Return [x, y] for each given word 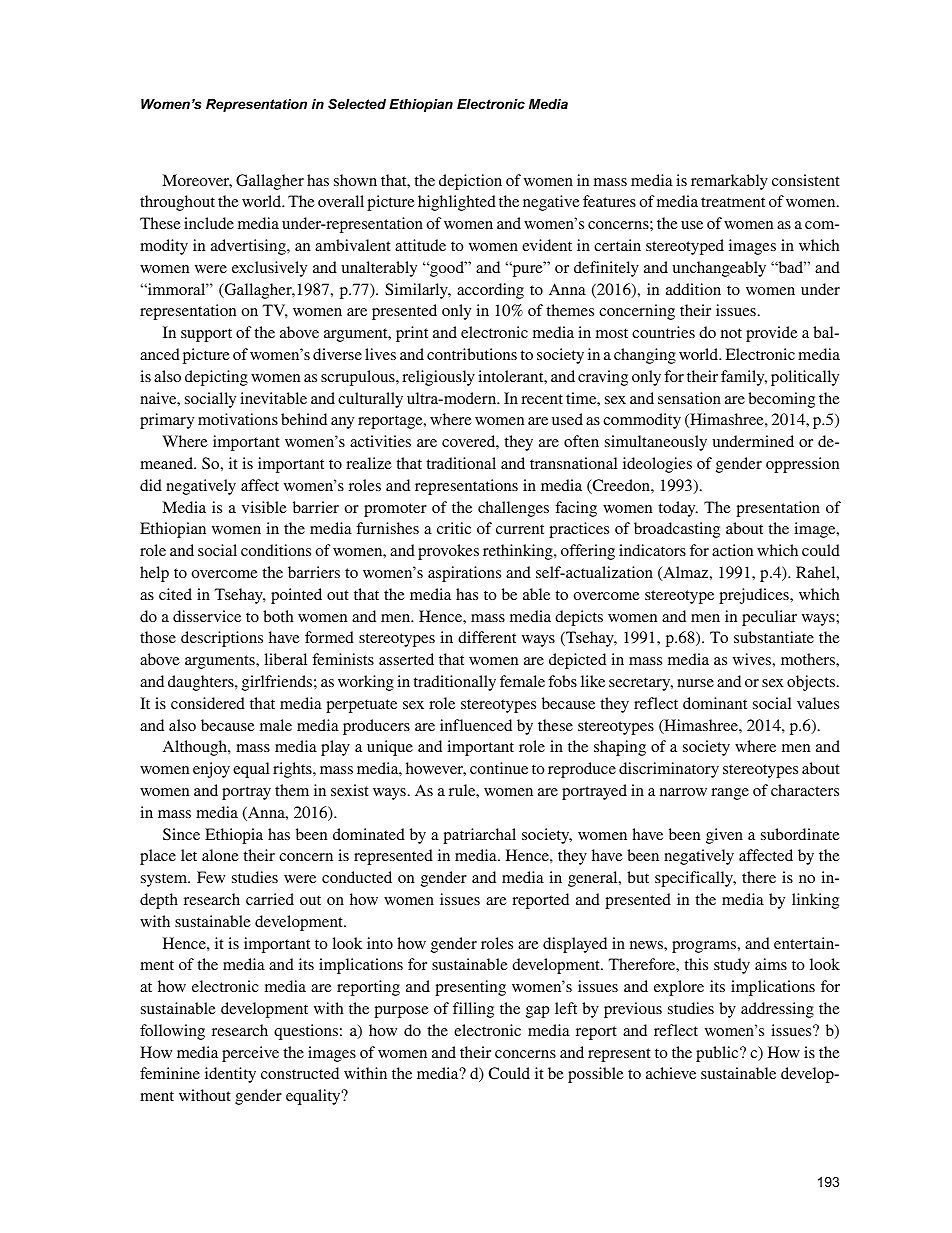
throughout [177, 203]
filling [473, 1010]
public [718, 1054]
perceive [250, 1054]
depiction [470, 182]
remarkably [729, 182]
